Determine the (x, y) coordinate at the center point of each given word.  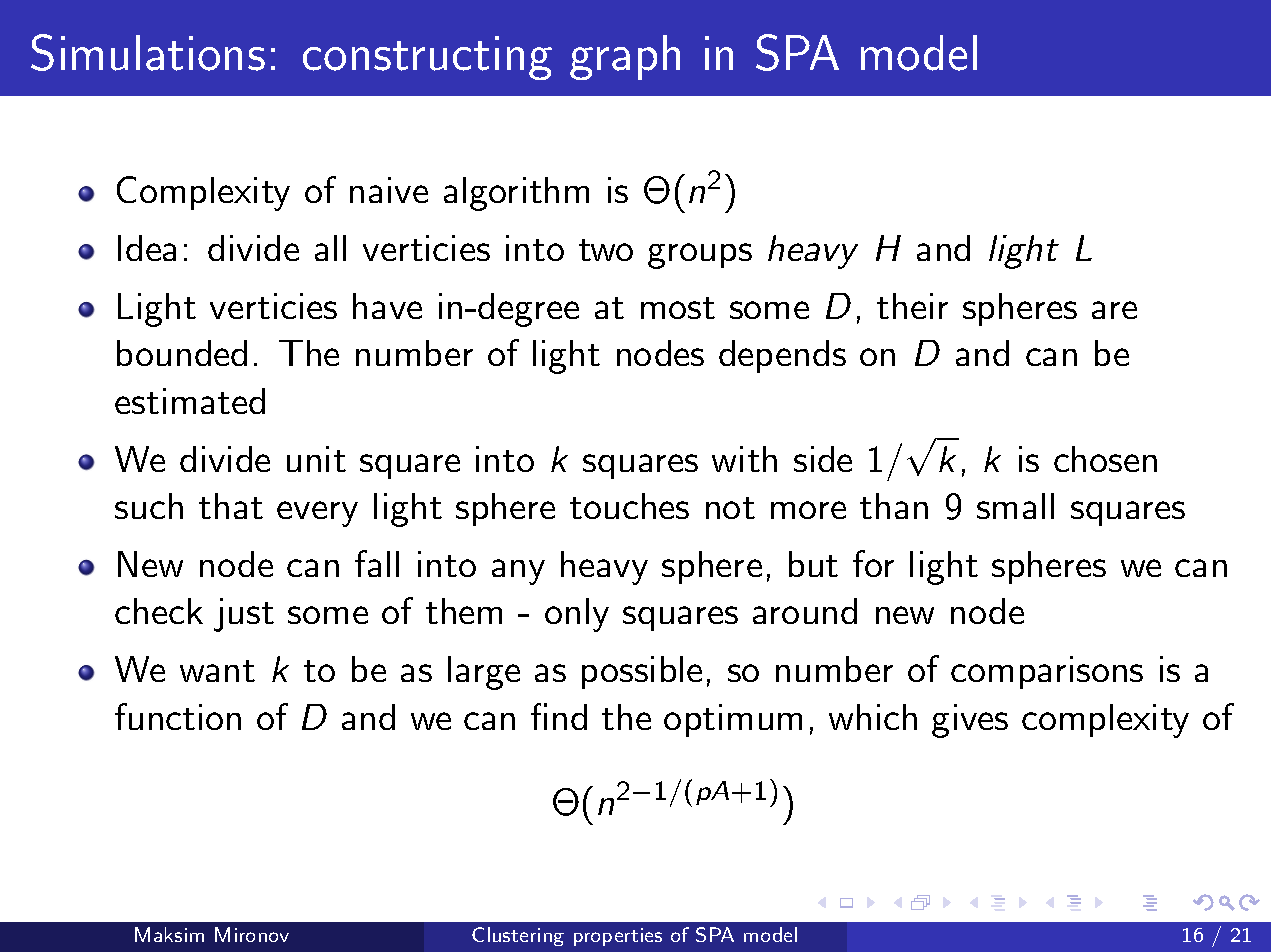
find (559, 716)
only (577, 615)
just (244, 615)
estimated (190, 401)
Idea (147, 248)
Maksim (169, 934)
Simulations (148, 52)
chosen (1105, 459)
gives (970, 721)
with (744, 459)
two (606, 250)
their (912, 306)
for (873, 563)
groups (700, 256)
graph (625, 57)
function (178, 716)
